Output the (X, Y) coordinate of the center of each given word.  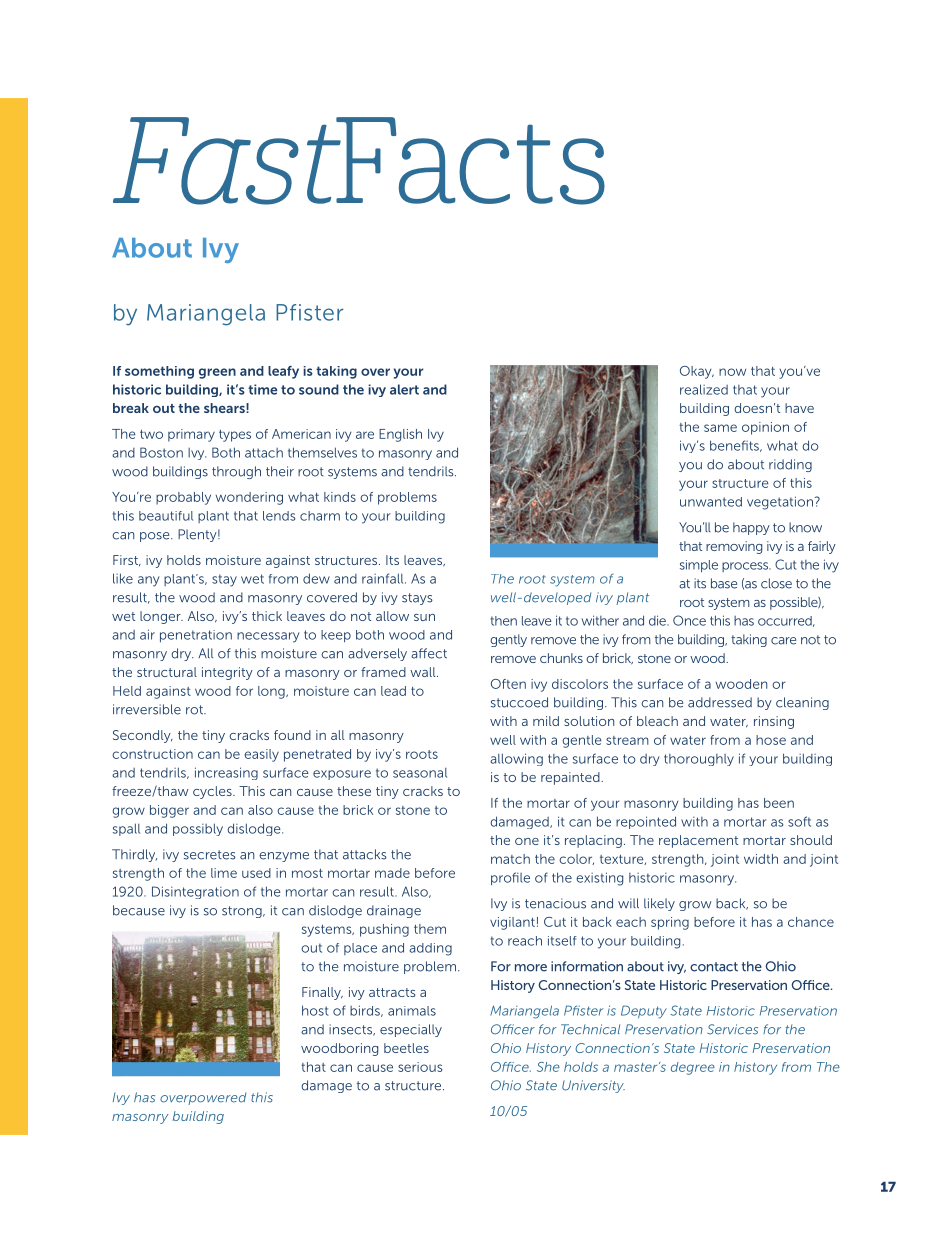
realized (704, 389)
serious (420, 1067)
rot (195, 710)
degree (693, 1068)
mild (546, 721)
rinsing (774, 722)
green (217, 373)
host (315, 1010)
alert (404, 389)
